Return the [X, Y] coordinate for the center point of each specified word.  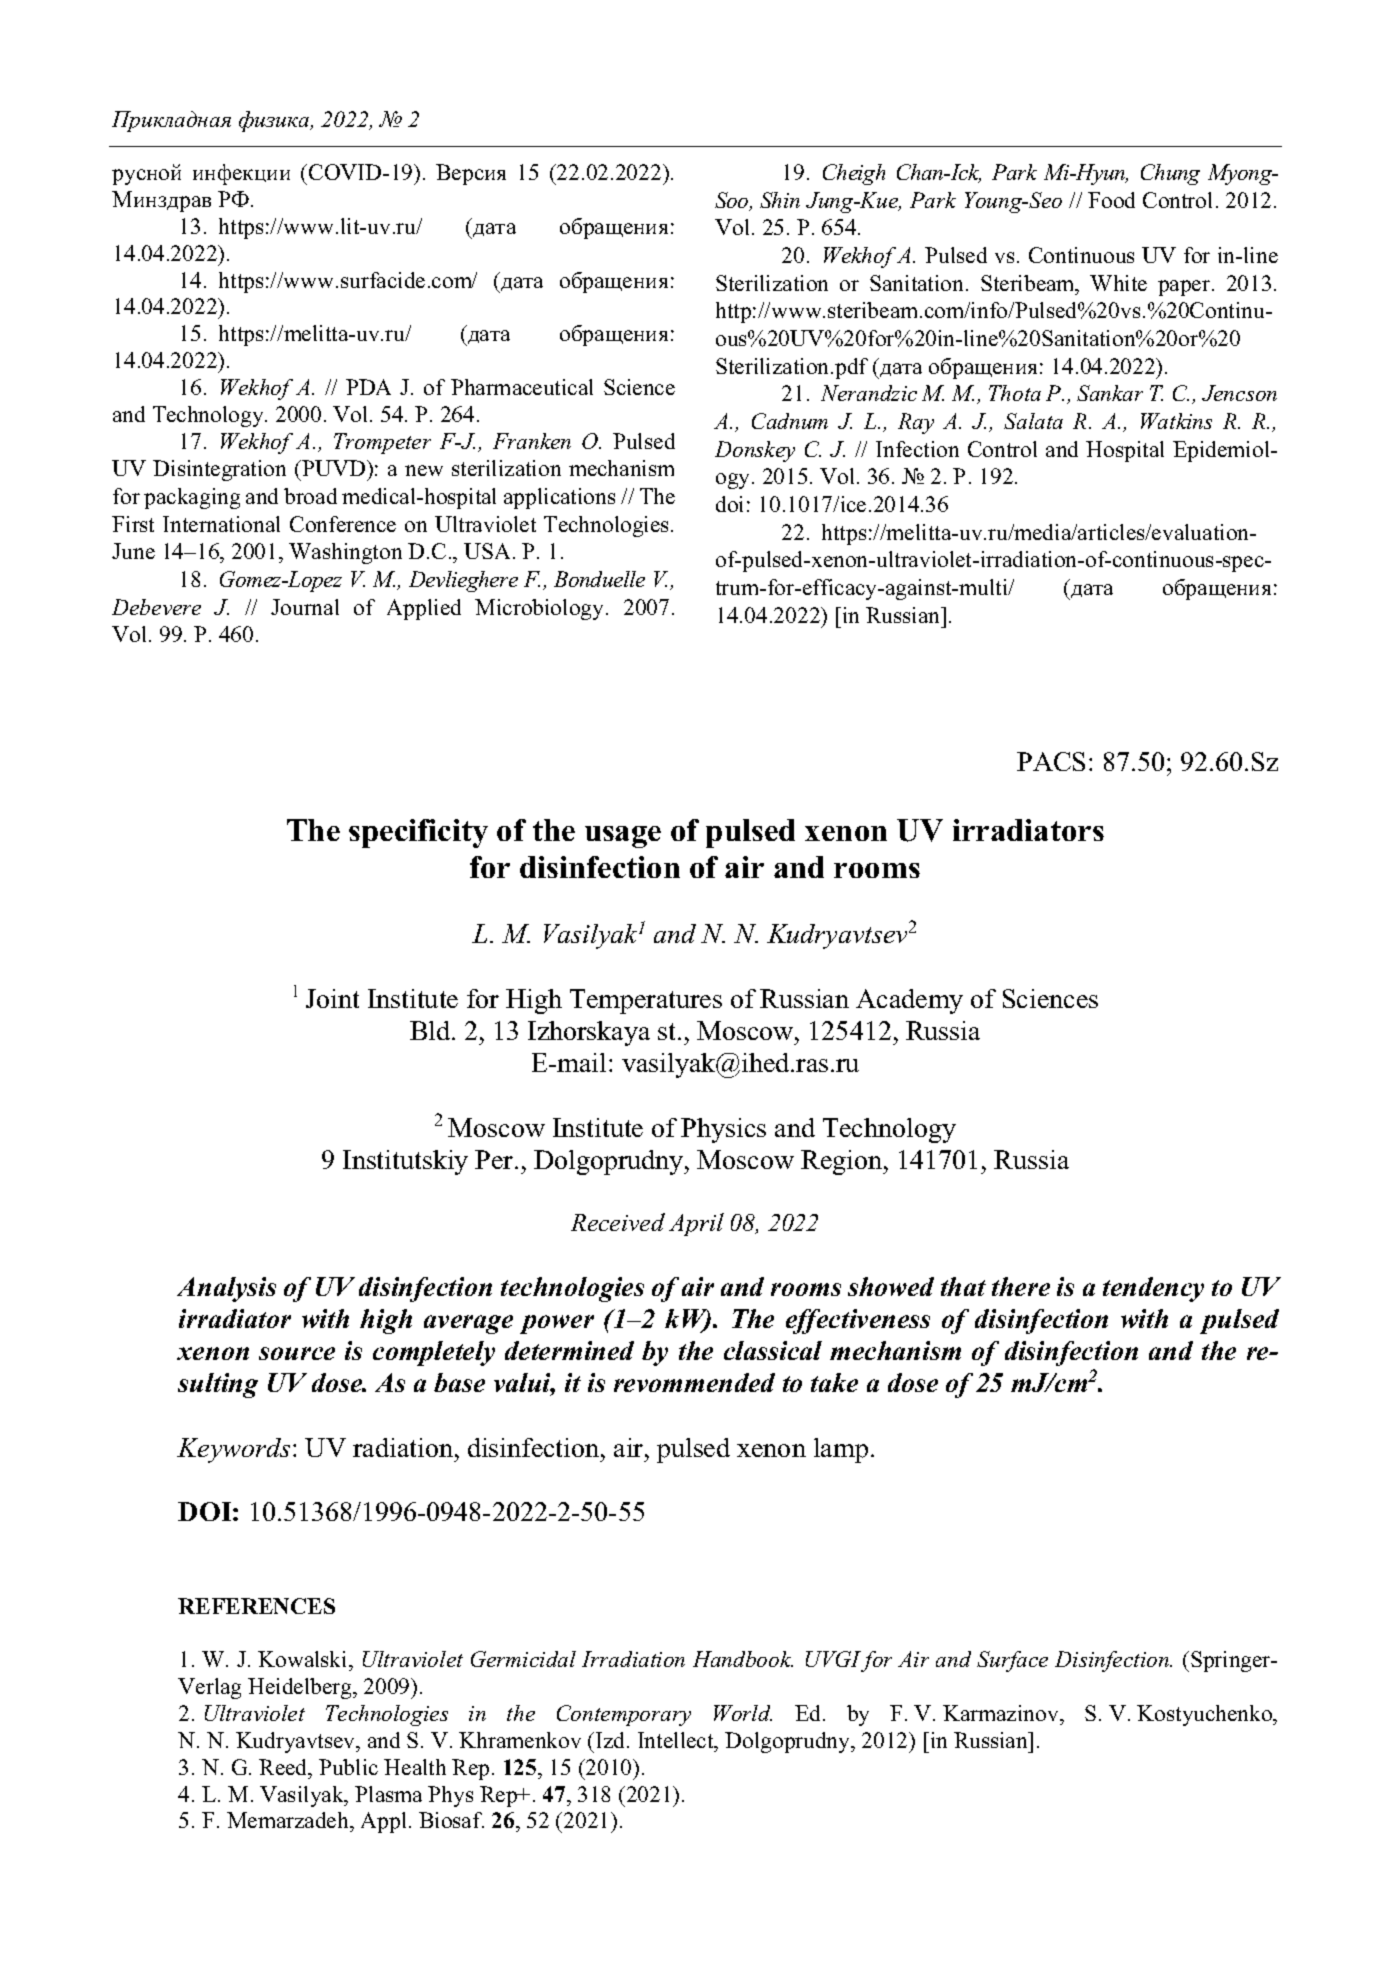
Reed [284, 1767]
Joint [332, 998]
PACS [1051, 761]
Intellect [677, 1740]
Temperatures [646, 1001]
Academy [909, 1001]
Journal [305, 607]
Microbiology [539, 609]
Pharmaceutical [522, 387]
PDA [368, 387]
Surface [1012, 1661]
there [1021, 1286]
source [297, 1353]
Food [1111, 200]
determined [569, 1350]
